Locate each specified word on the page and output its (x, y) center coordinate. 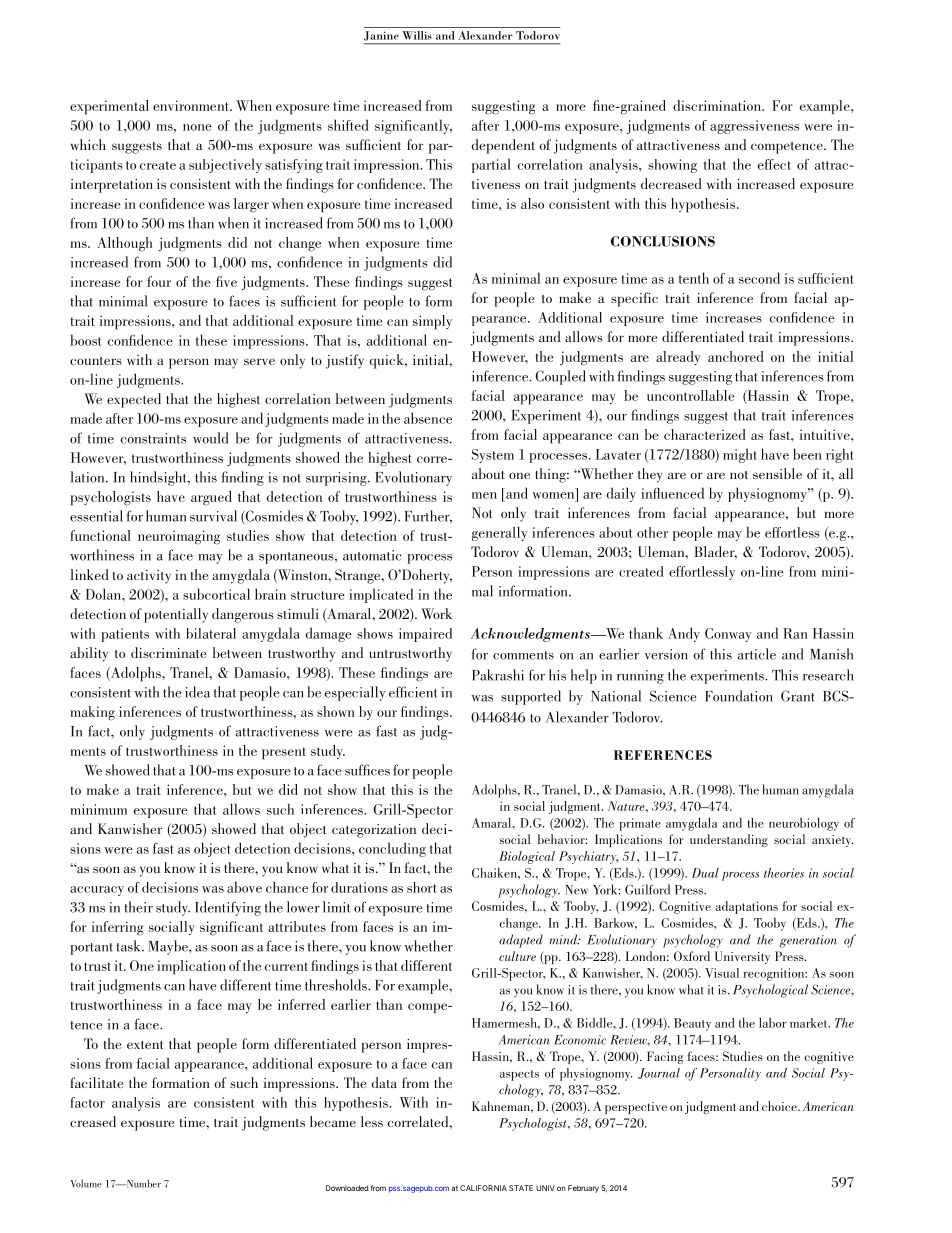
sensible (777, 473)
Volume (86, 1183)
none (197, 127)
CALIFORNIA (483, 1188)
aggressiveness (754, 127)
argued (211, 498)
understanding (729, 840)
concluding (392, 849)
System (493, 456)
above (244, 887)
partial (491, 165)
